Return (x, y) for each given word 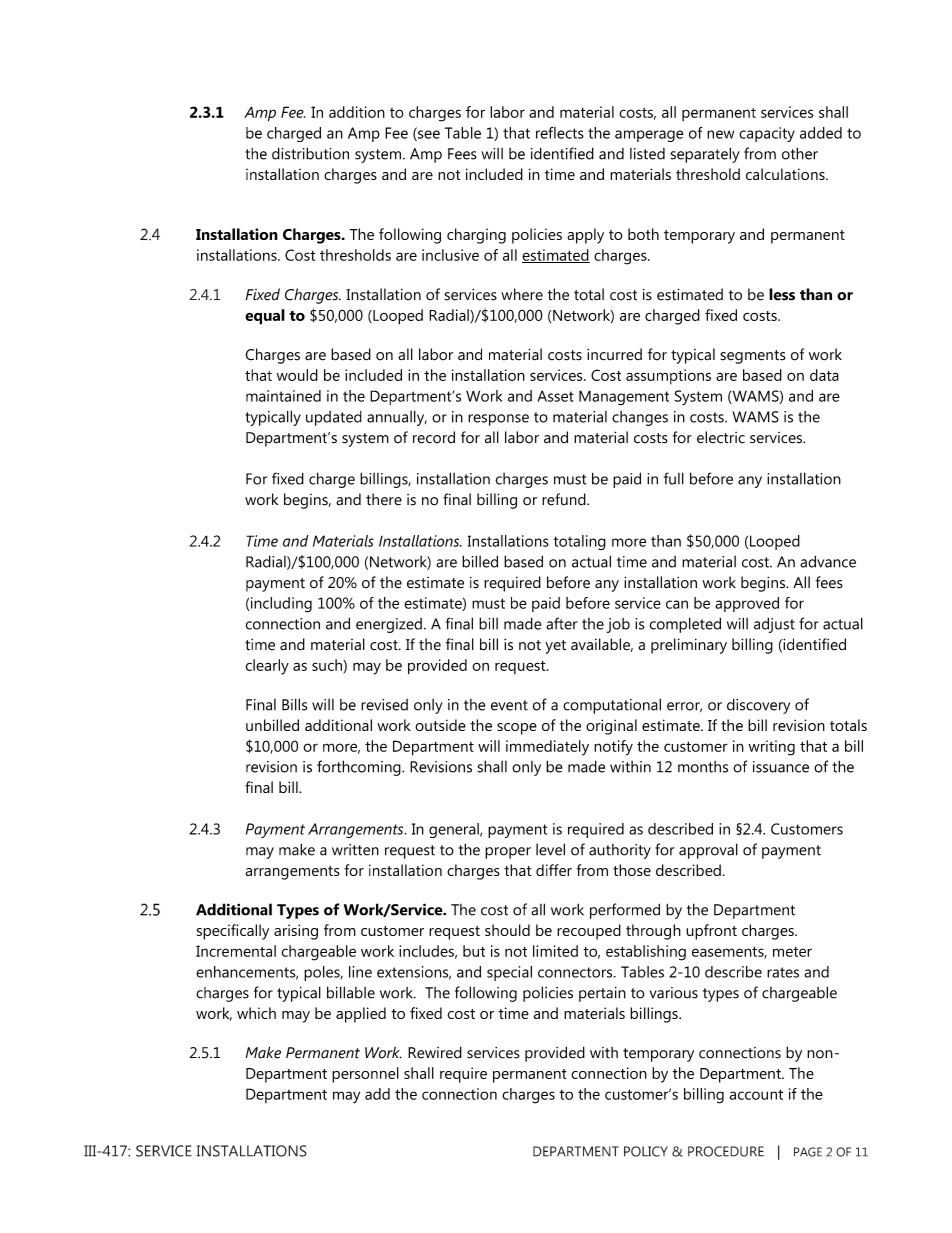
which (256, 1013)
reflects (560, 132)
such (328, 665)
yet (555, 647)
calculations (786, 174)
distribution (310, 153)
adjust (774, 625)
